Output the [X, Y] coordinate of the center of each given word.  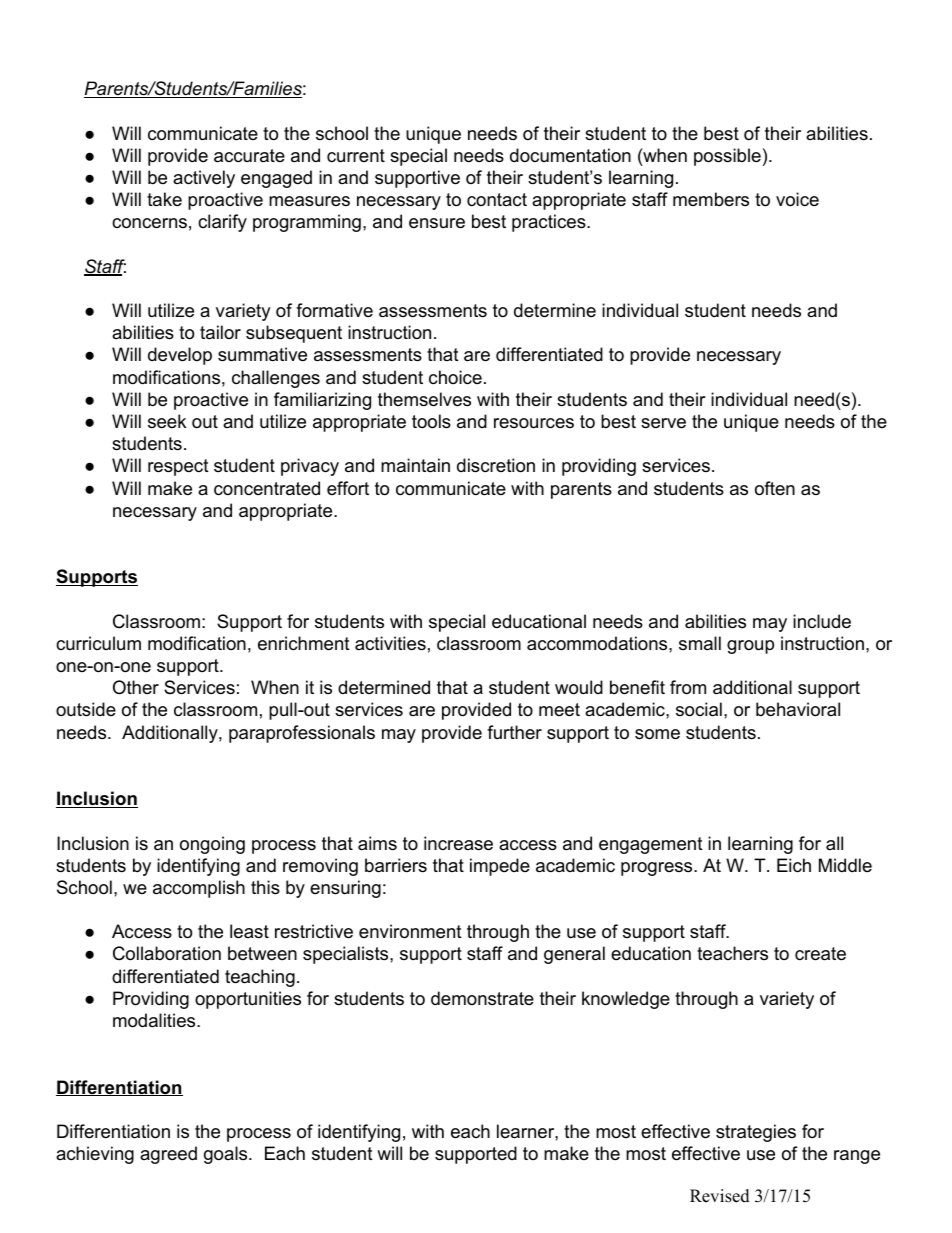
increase [458, 843]
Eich [794, 865]
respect [178, 467]
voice [797, 199]
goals [227, 1155]
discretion [496, 465]
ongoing [212, 845]
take [164, 199]
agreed [168, 1155]
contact [497, 199]
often [775, 488]
